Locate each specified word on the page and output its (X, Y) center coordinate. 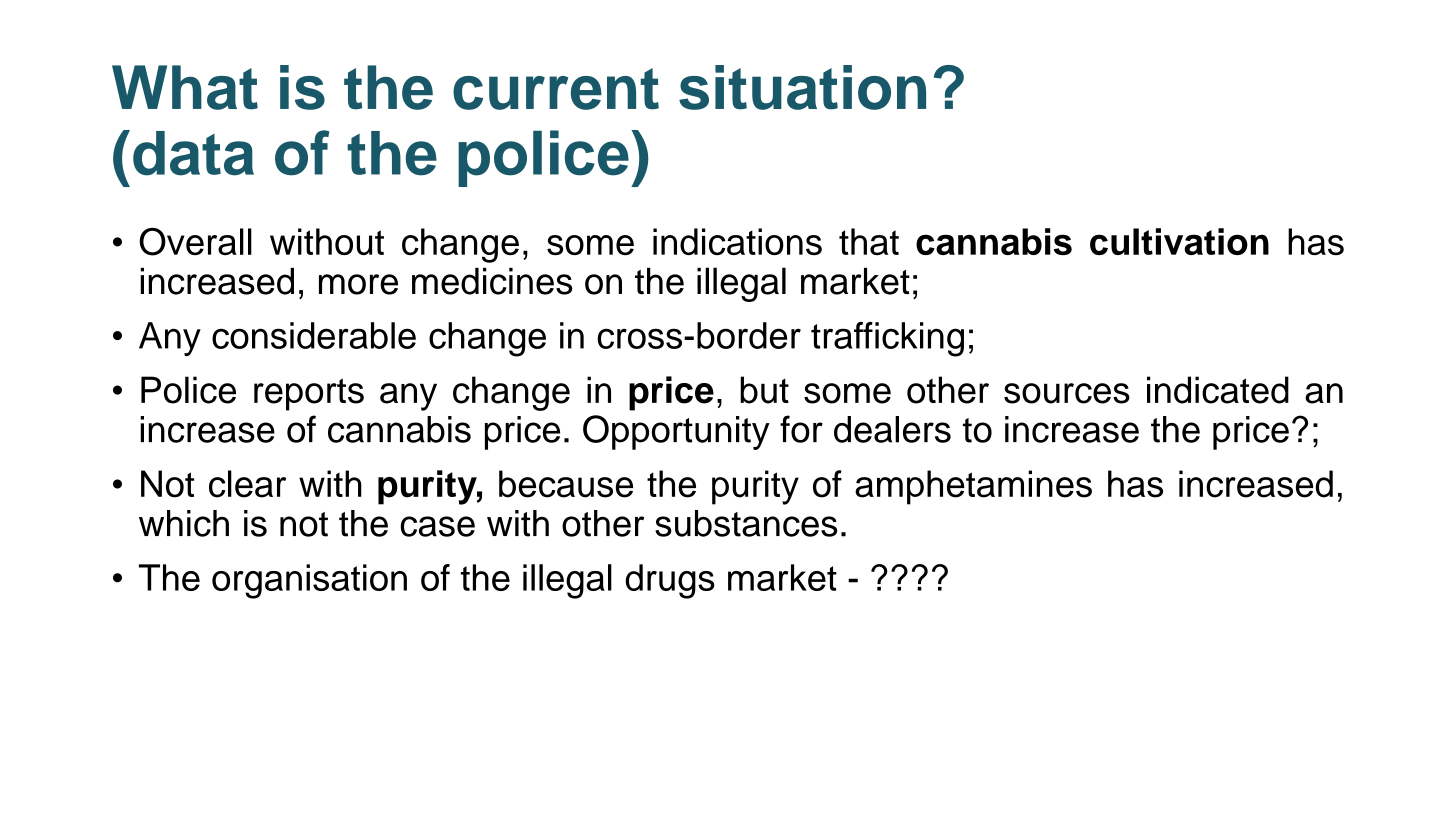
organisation (309, 581)
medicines (492, 281)
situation (802, 87)
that (869, 241)
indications (737, 241)
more (358, 284)
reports (309, 394)
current (556, 89)
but (764, 390)
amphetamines (973, 487)
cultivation (1179, 241)
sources (1067, 393)
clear (247, 484)
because (566, 484)
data (193, 153)
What (185, 87)
